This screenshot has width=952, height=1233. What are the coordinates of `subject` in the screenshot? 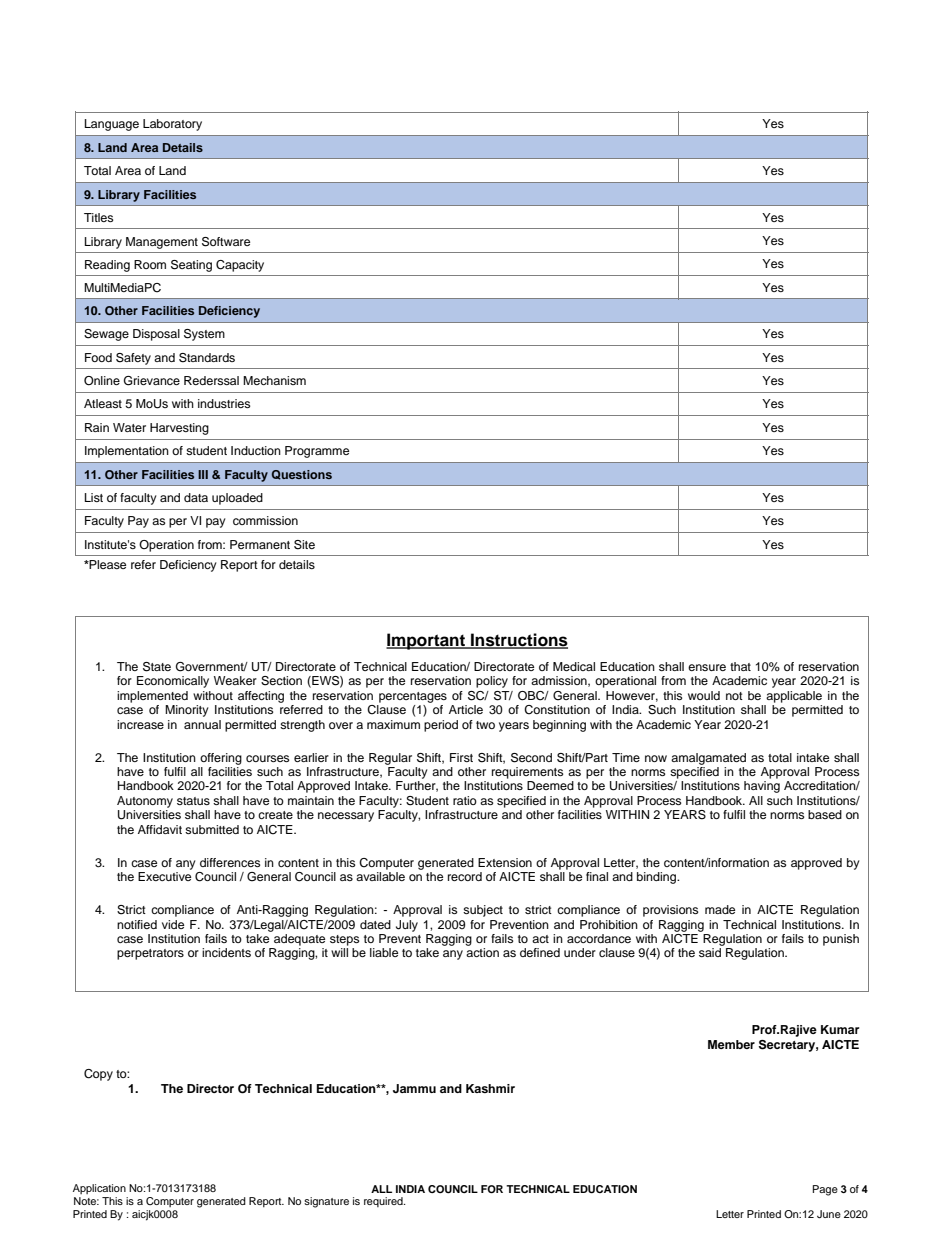 It's located at (483, 911).
